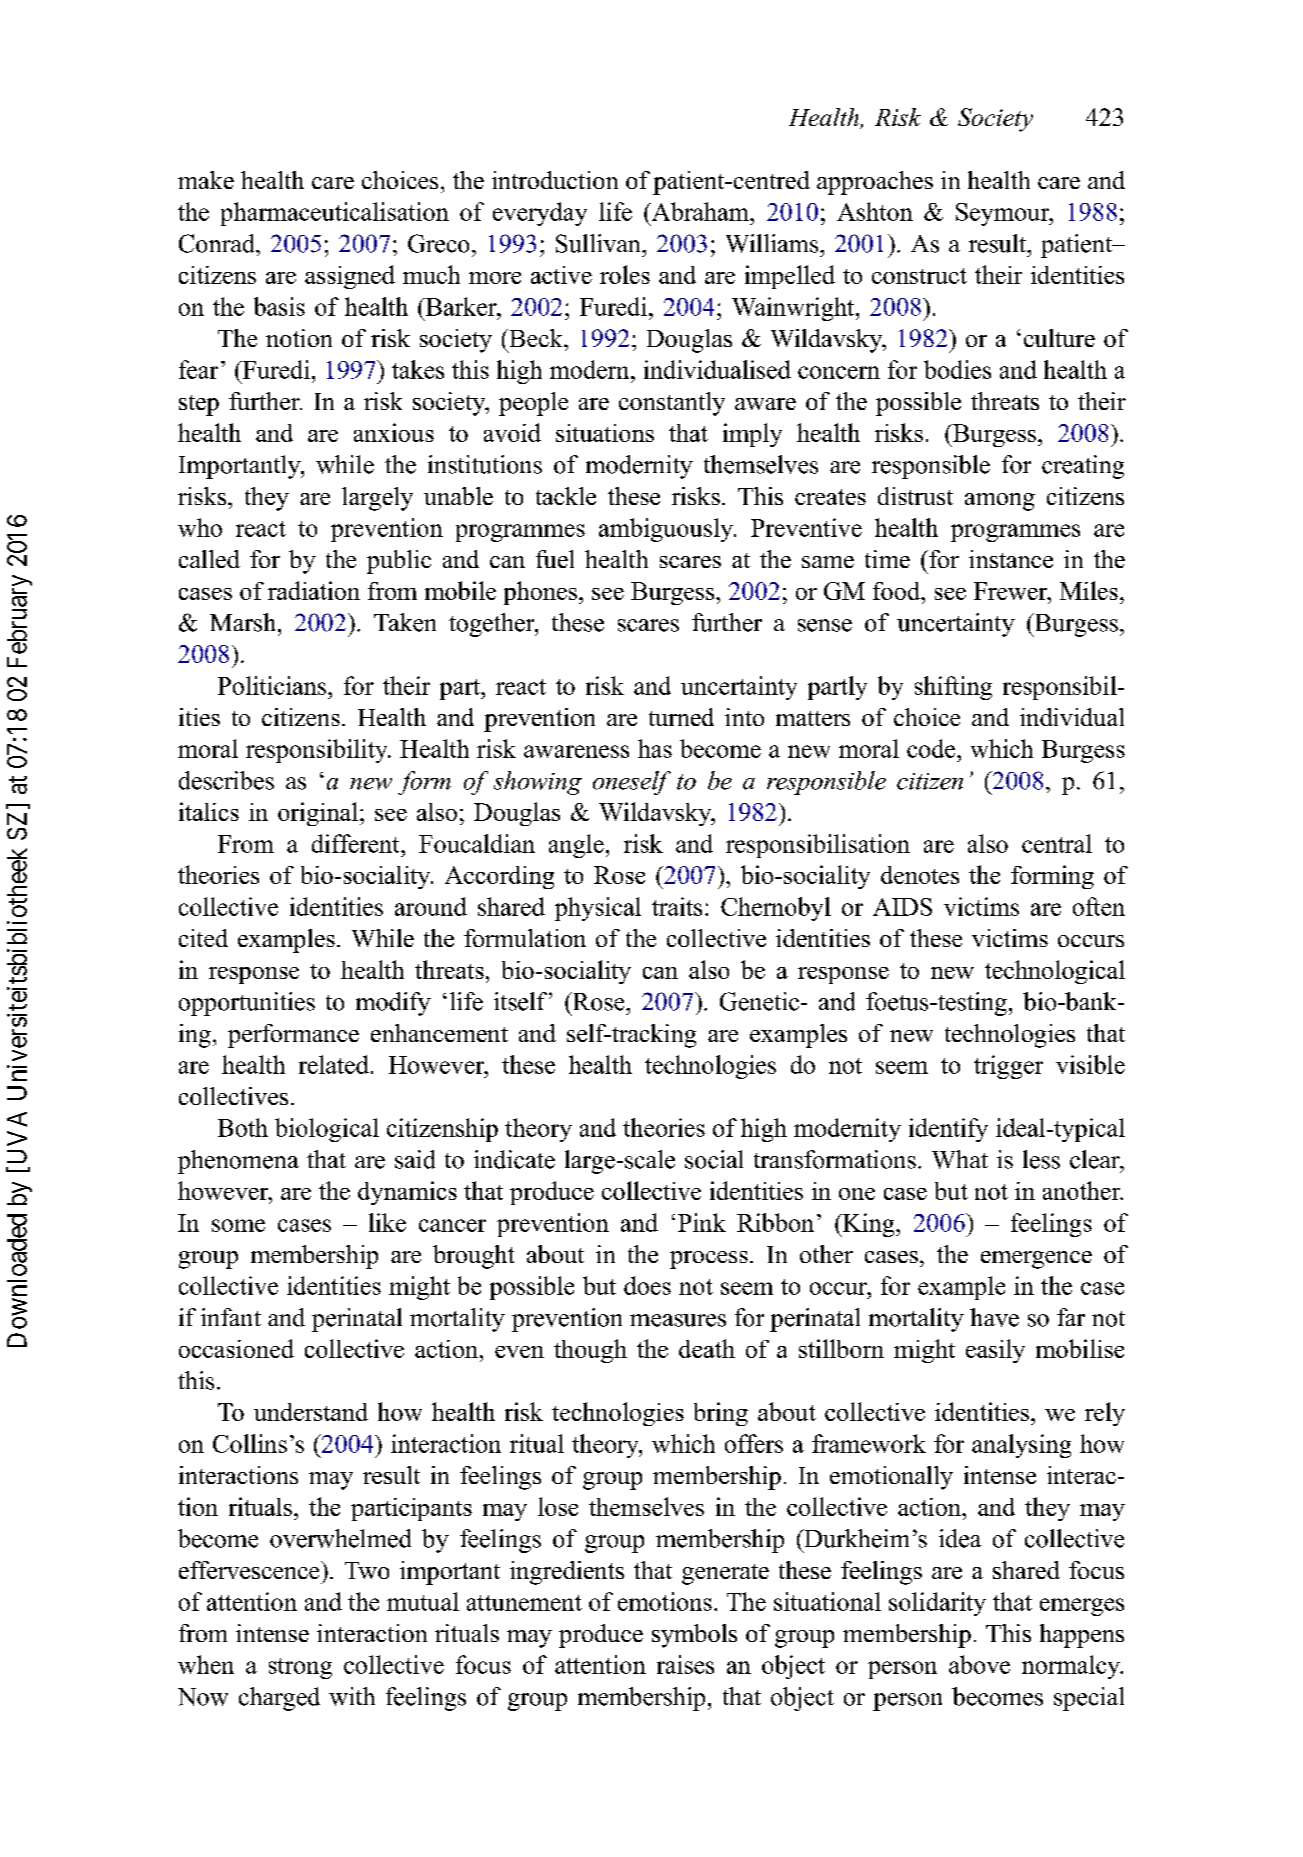 This screenshot has height=1857, width=1303. What do you see at coordinates (960, 1159) in the screenshot?
I see `What` at bounding box center [960, 1159].
